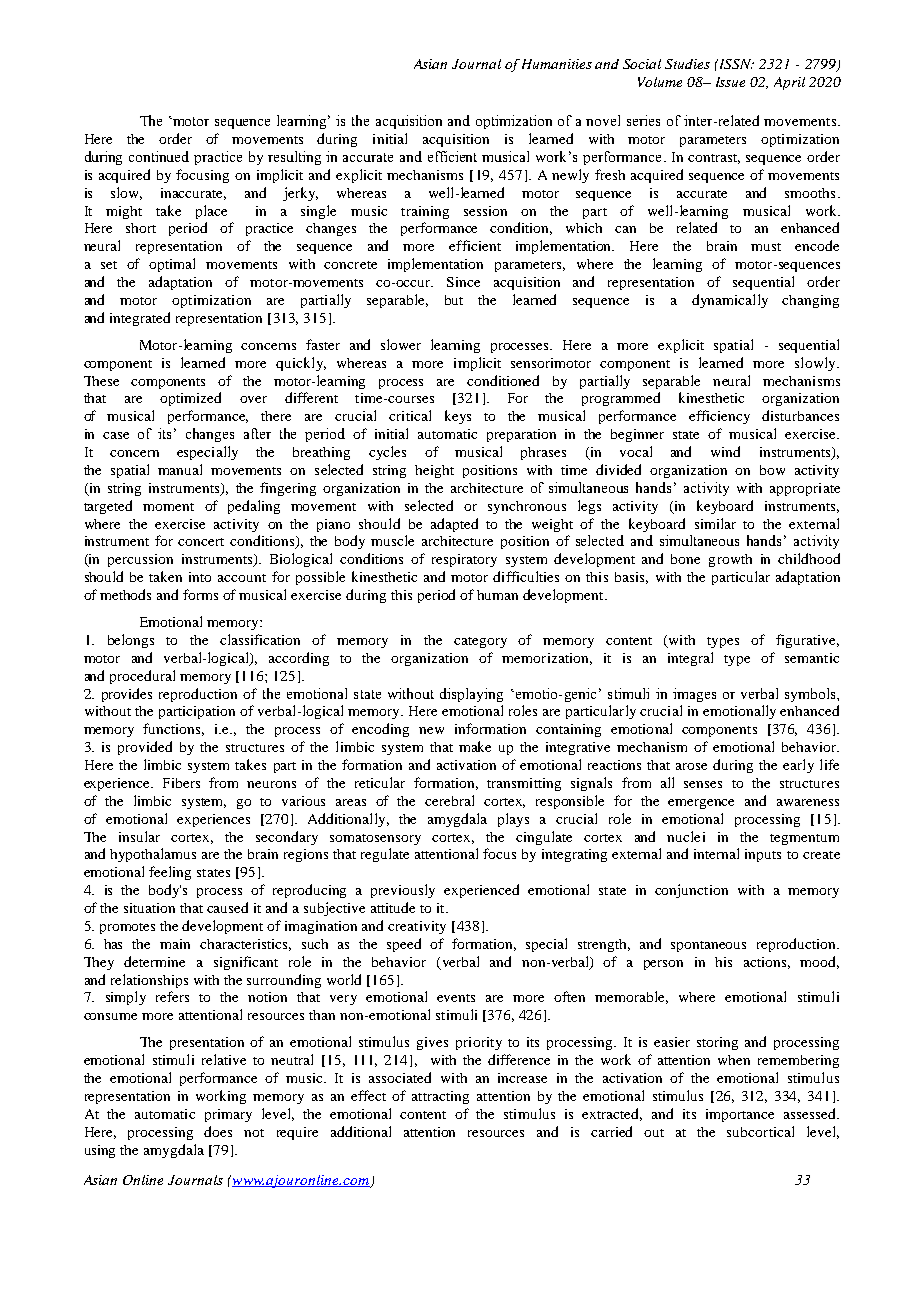 This image has width=924, height=1308. Describe the element at coordinates (719, 417) in the image. I see `efficiency` at that location.
